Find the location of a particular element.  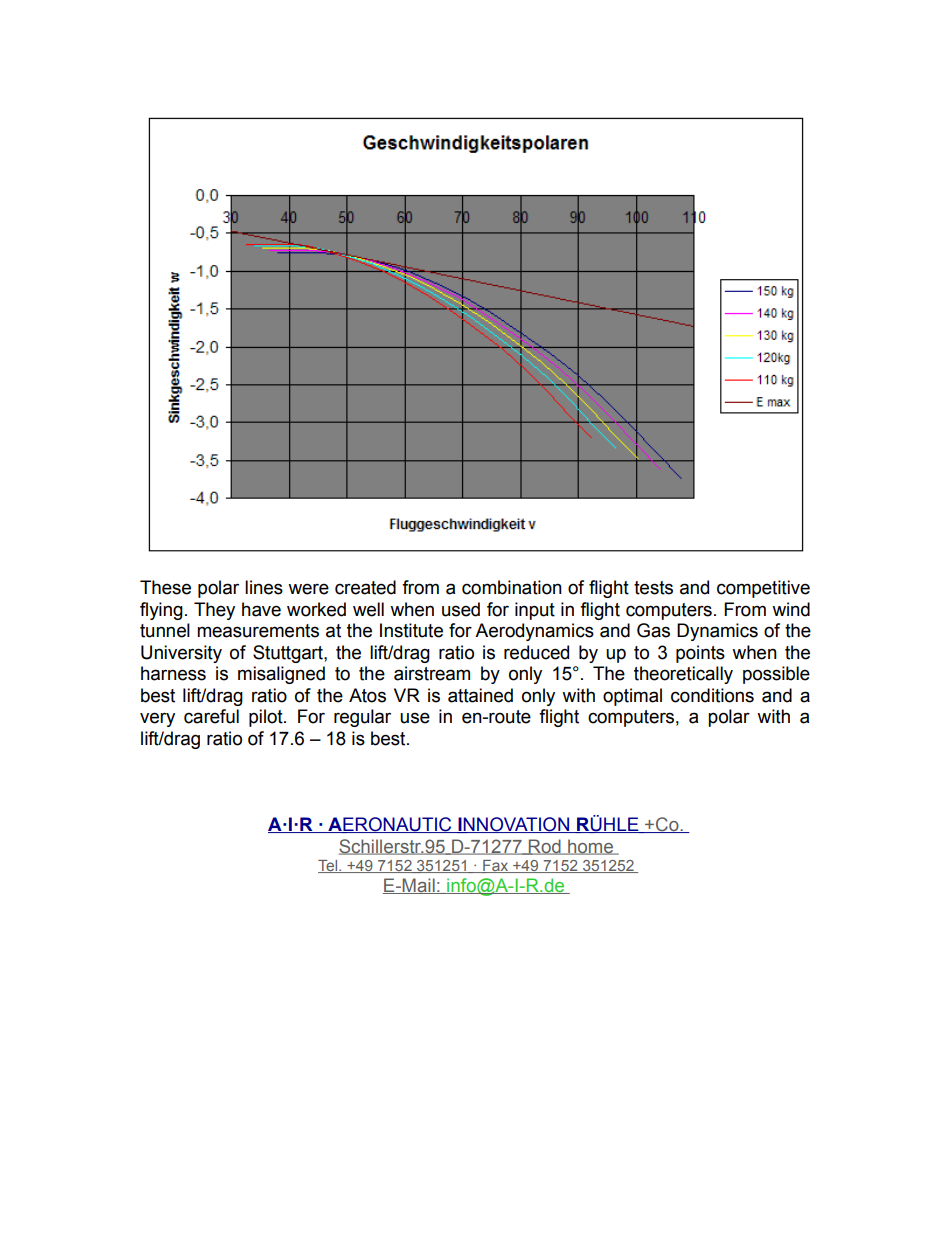

regular is located at coordinates (362, 718).
